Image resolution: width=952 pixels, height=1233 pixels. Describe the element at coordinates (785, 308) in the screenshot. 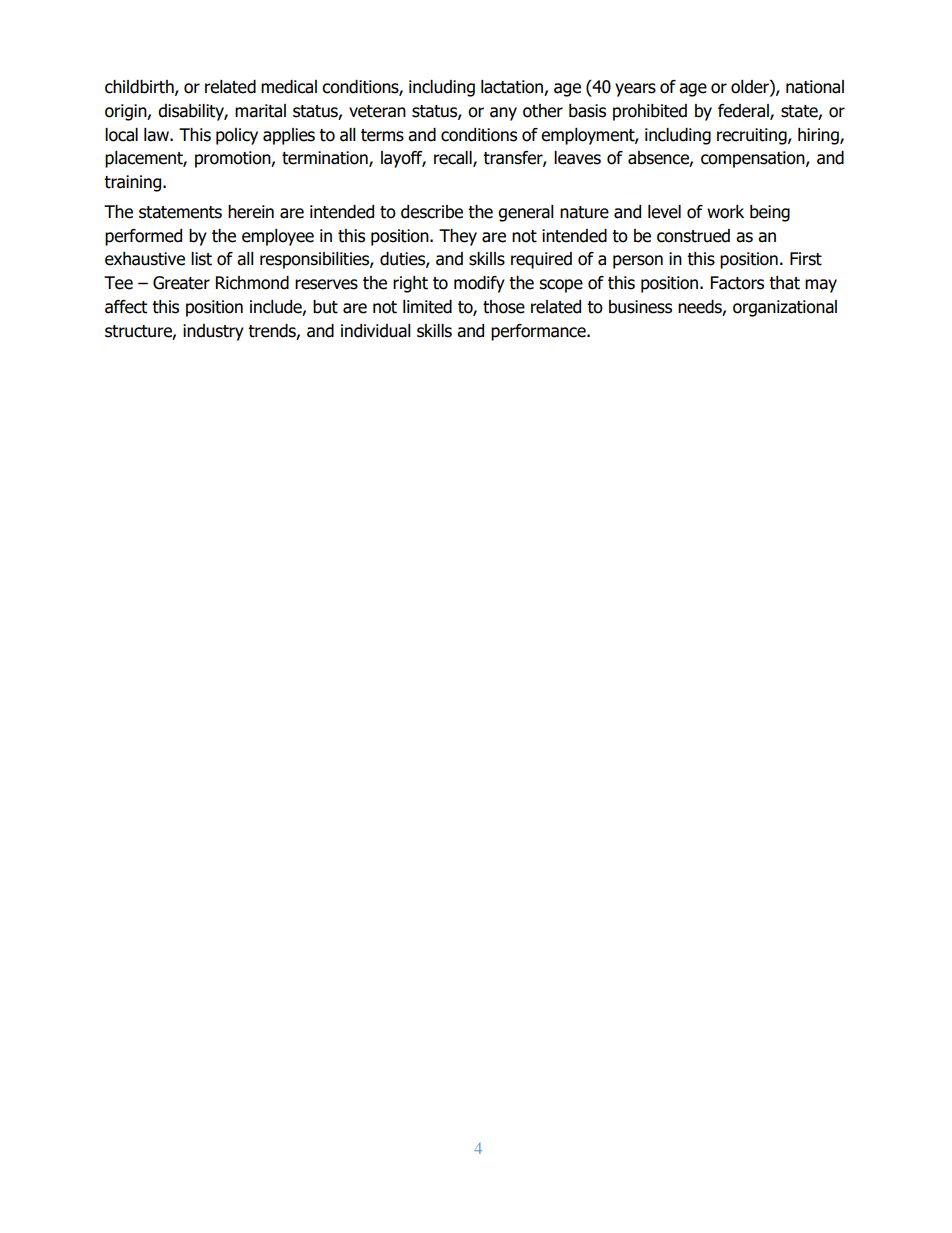

I see `organizational` at that location.
